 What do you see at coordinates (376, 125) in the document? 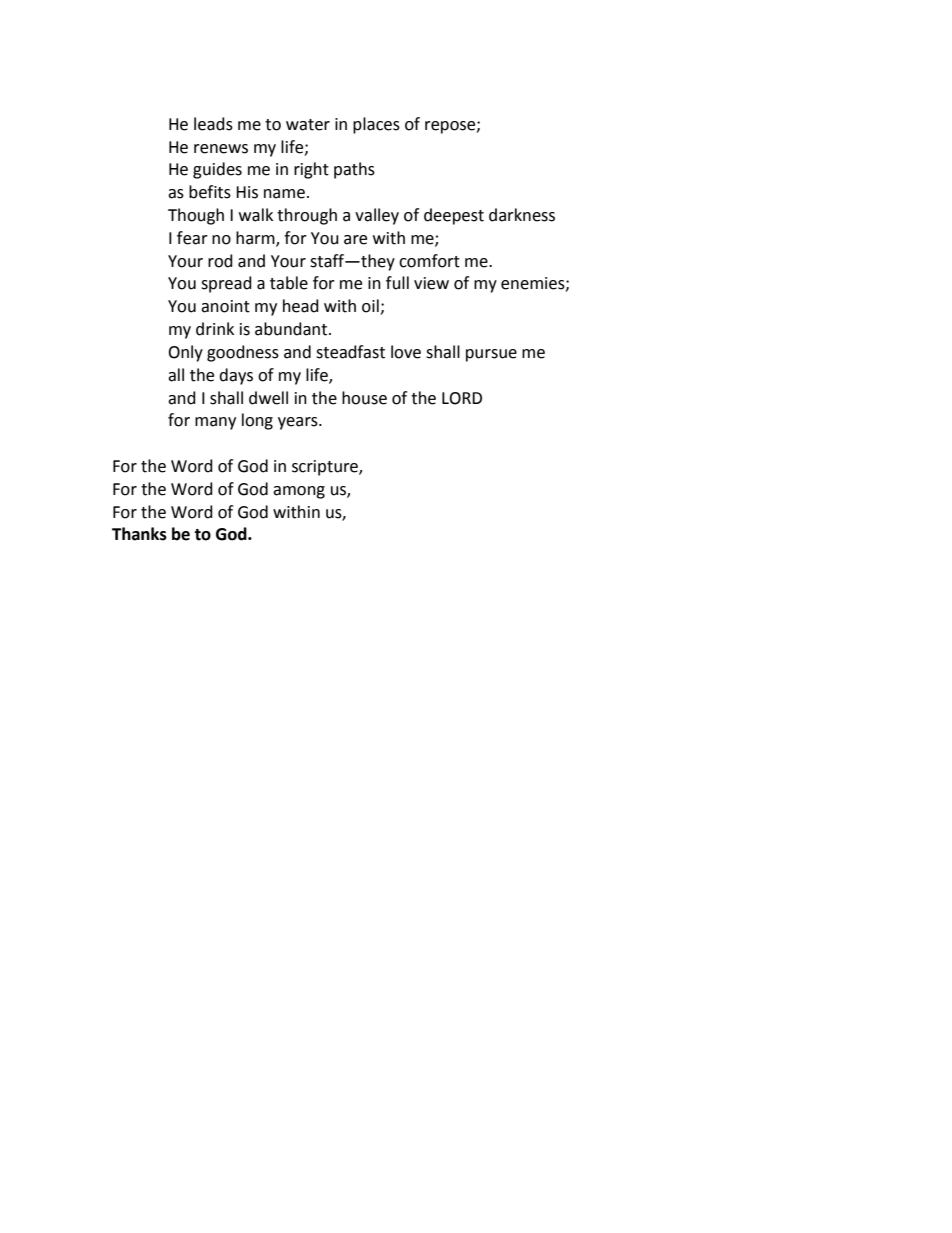
I see `places` at bounding box center [376, 125].
